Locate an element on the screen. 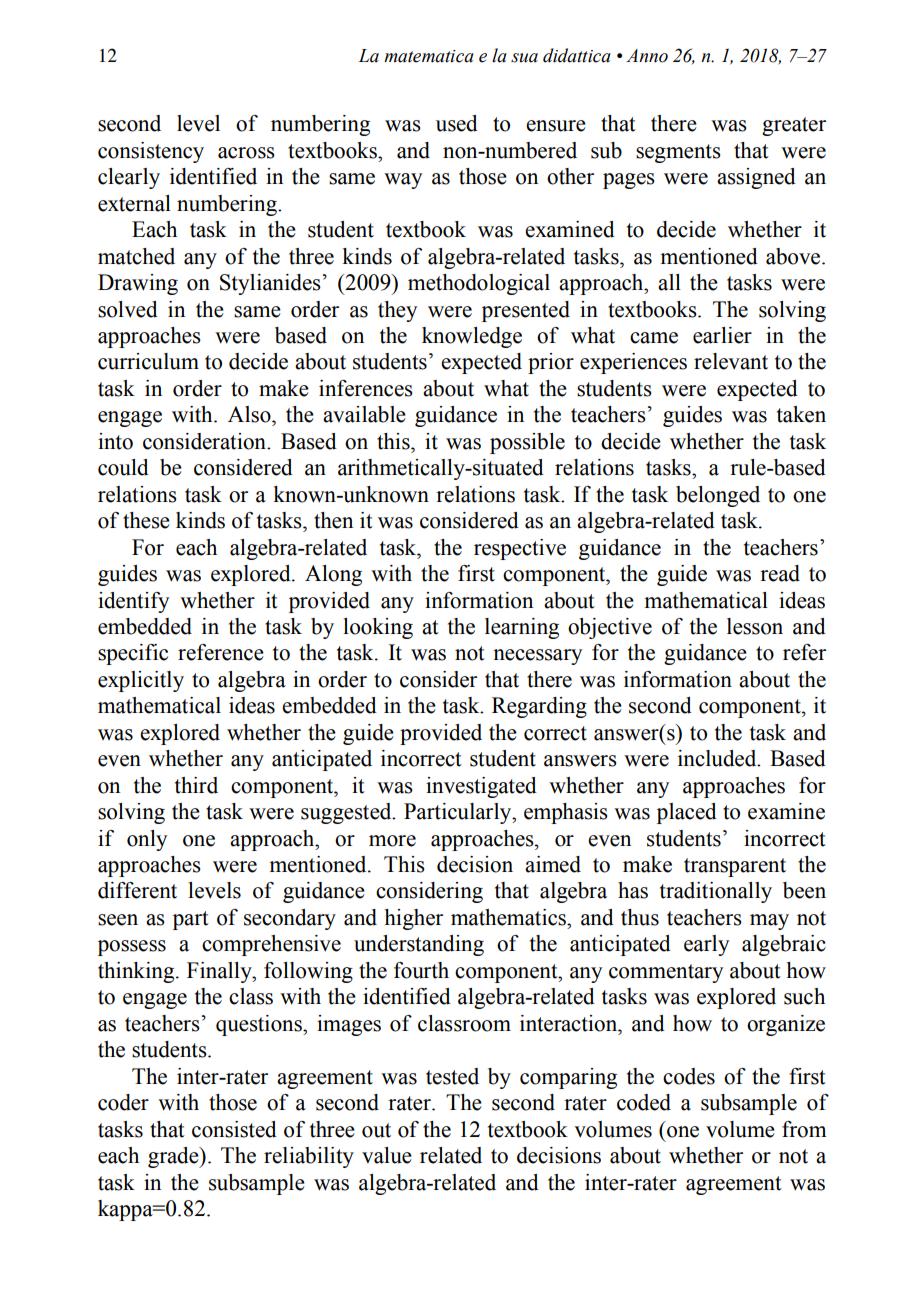  Anno is located at coordinates (647, 56).
